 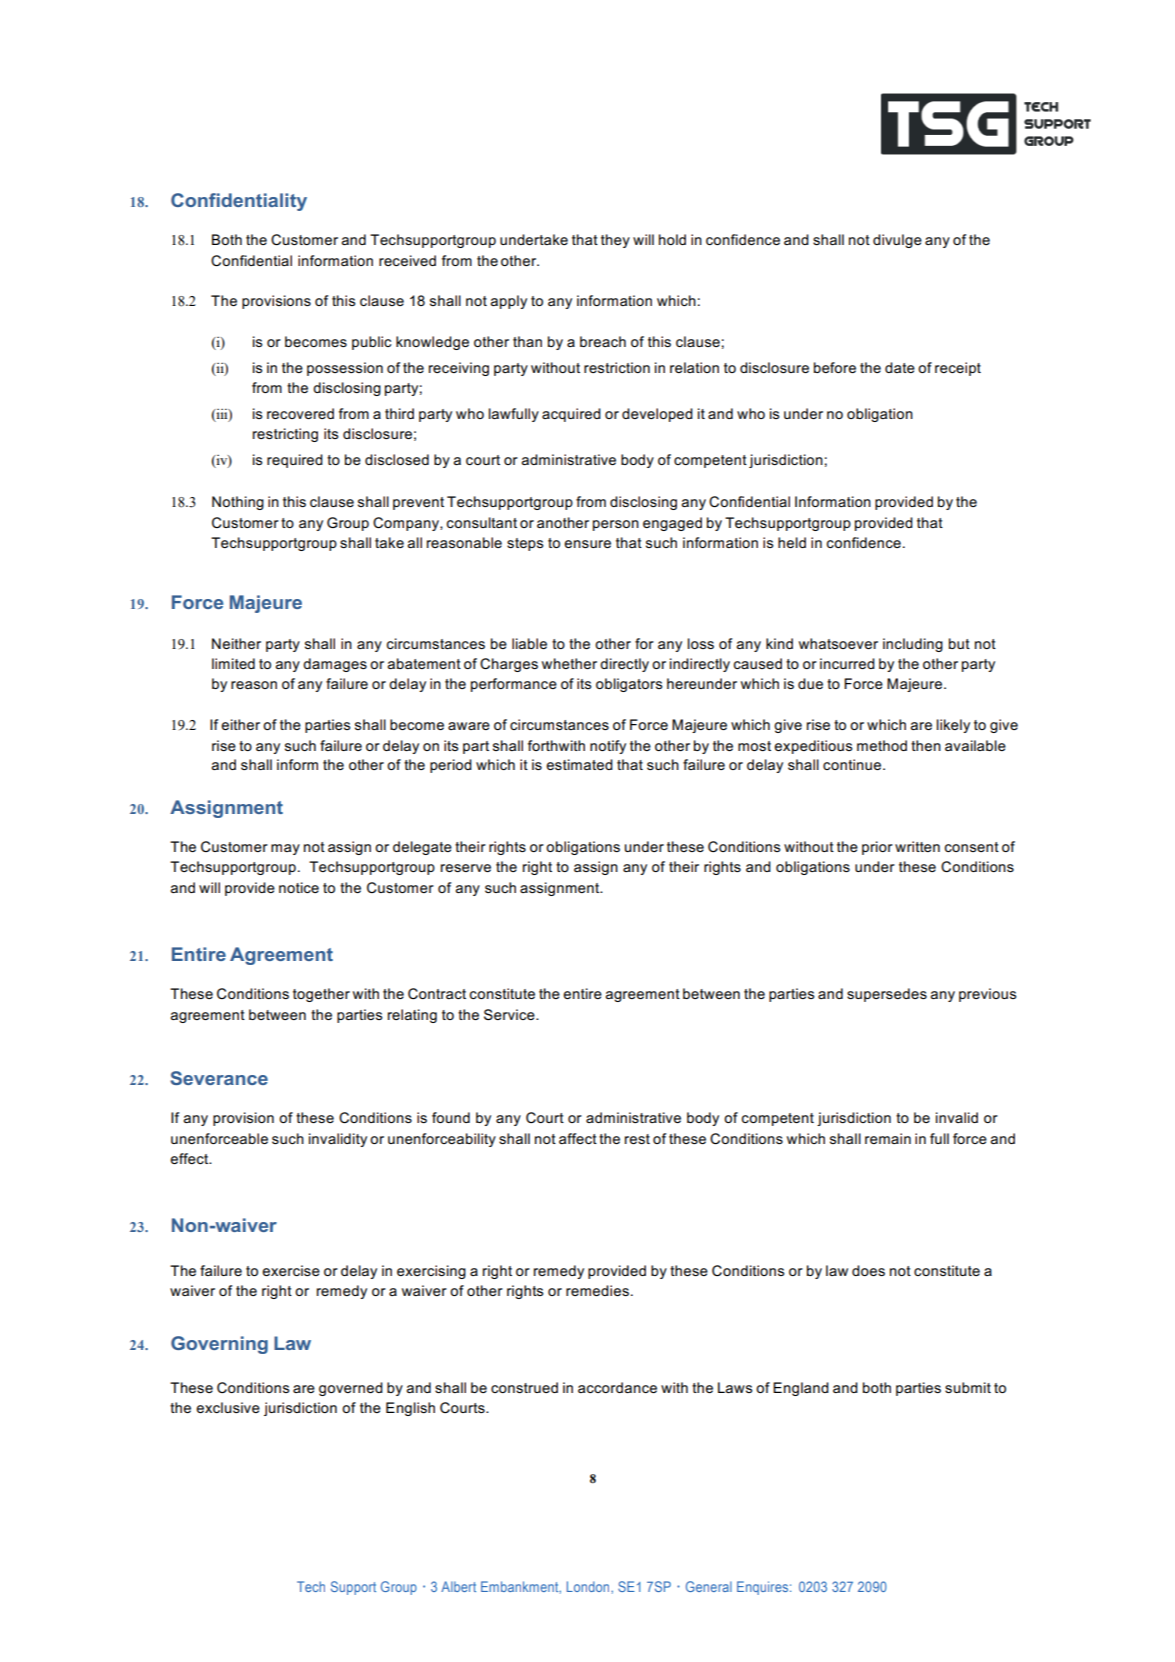 What do you see at coordinates (228, 1407) in the page?
I see `exclusive` at bounding box center [228, 1407].
